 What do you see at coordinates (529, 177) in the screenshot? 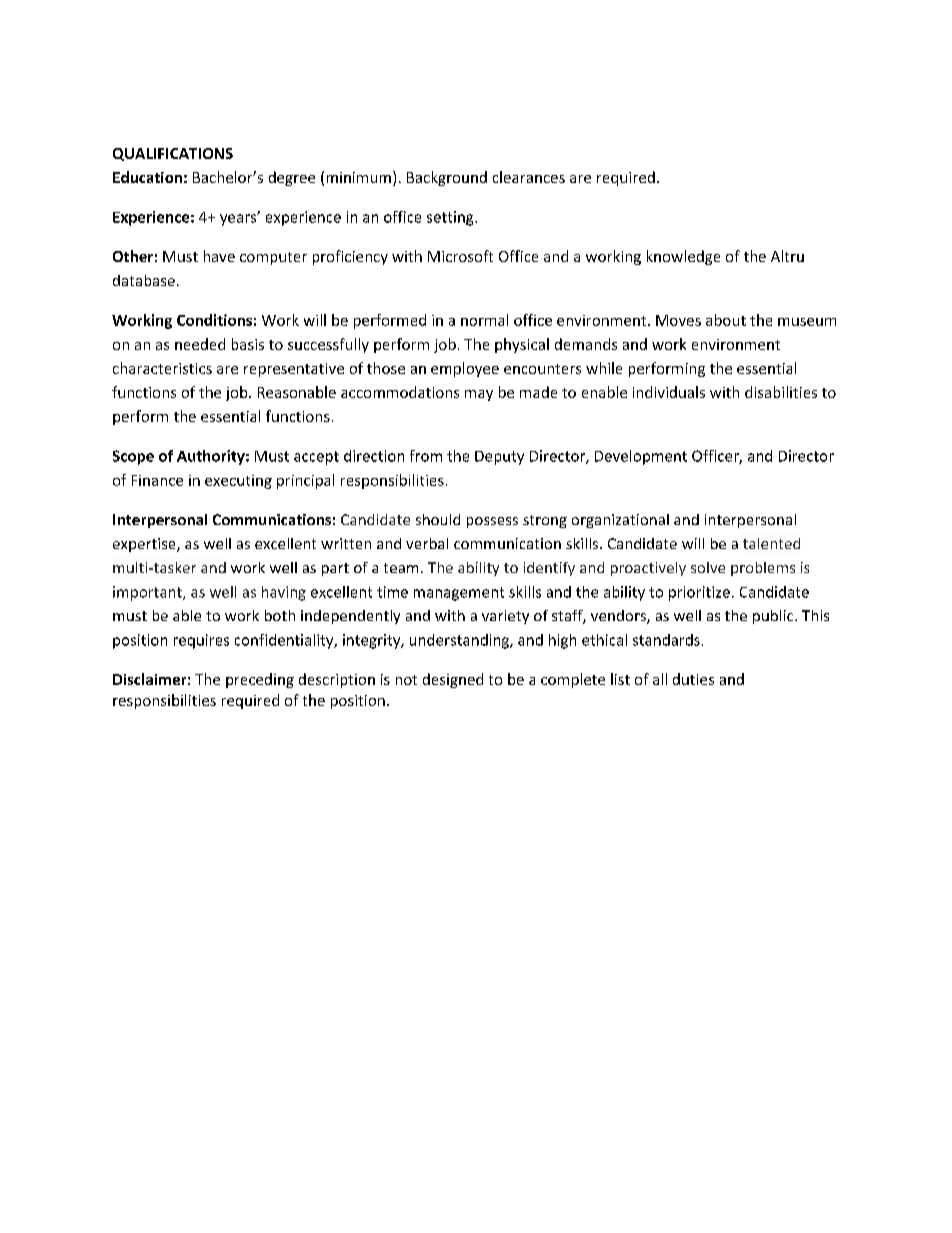
I see `clearances` at bounding box center [529, 177].
